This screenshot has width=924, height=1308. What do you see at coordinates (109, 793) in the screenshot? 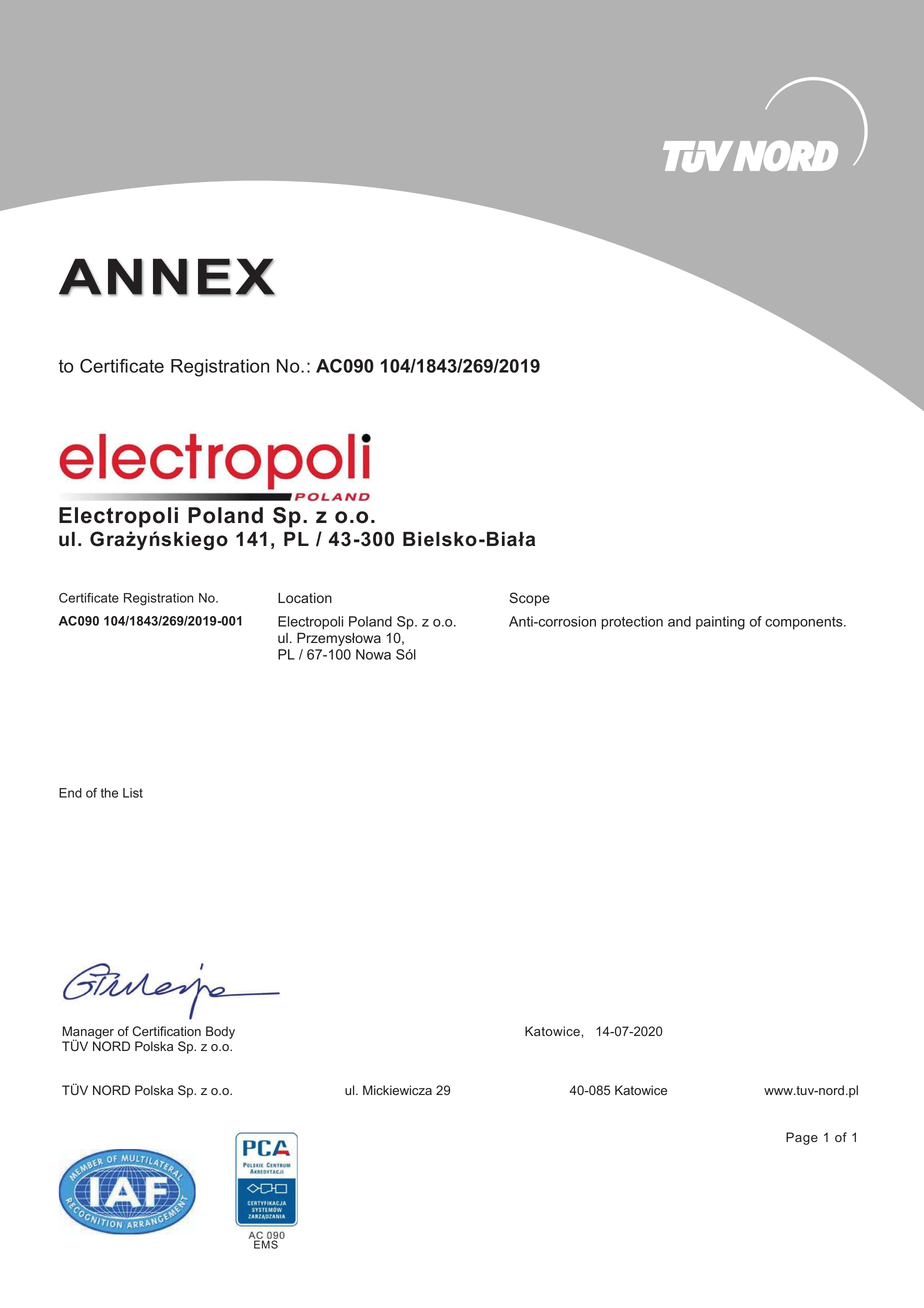
I see `the` at bounding box center [109, 793].
